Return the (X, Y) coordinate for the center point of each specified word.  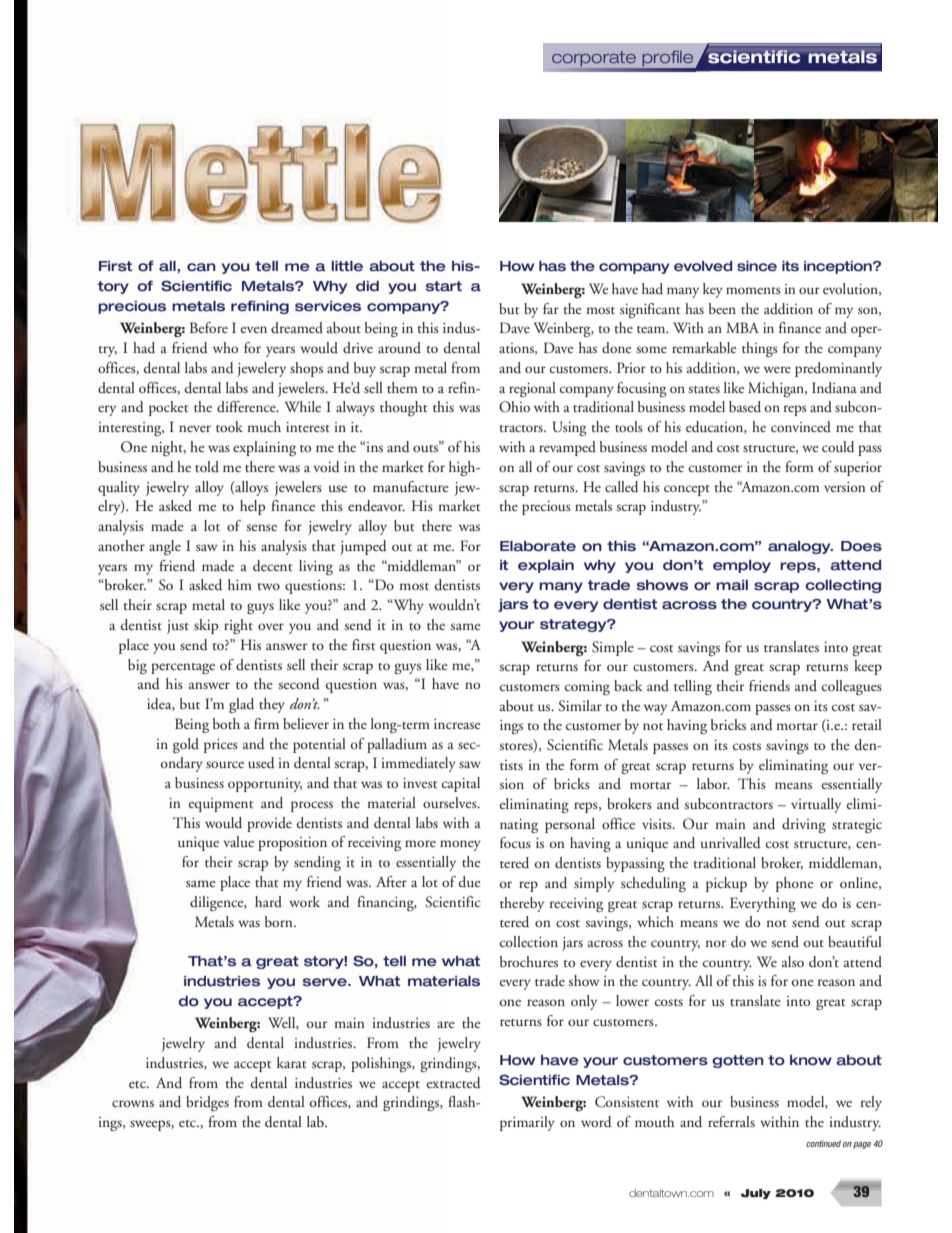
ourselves (451, 803)
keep (868, 667)
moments (753, 290)
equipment (221, 805)
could (838, 447)
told (207, 466)
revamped (567, 448)
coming (587, 688)
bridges (207, 1103)
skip (206, 626)
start (444, 286)
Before (209, 327)
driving (804, 825)
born (280, 921)
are (446, 1024)
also (793, 961)
